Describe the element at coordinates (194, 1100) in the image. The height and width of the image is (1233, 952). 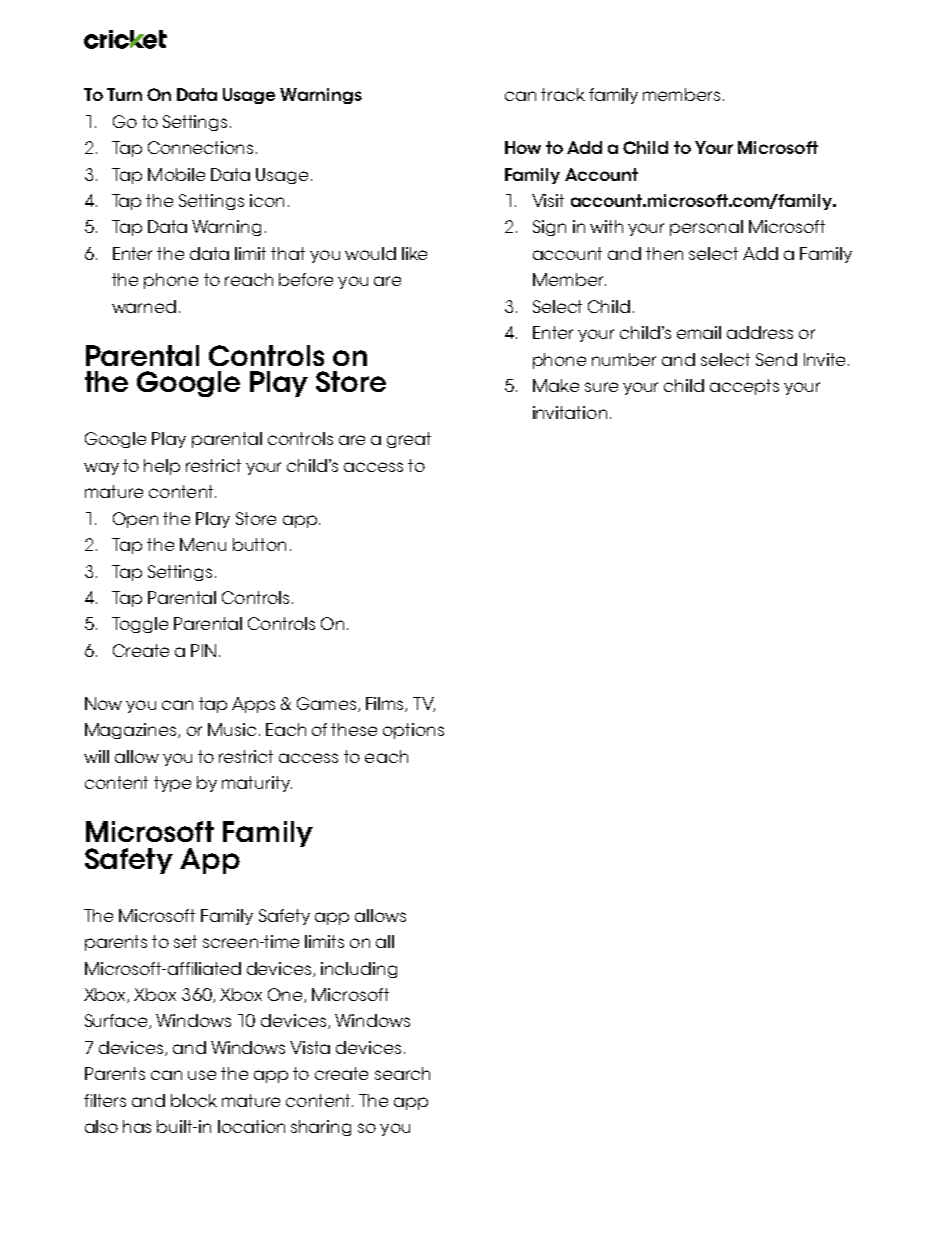
I see `block` at that location.
